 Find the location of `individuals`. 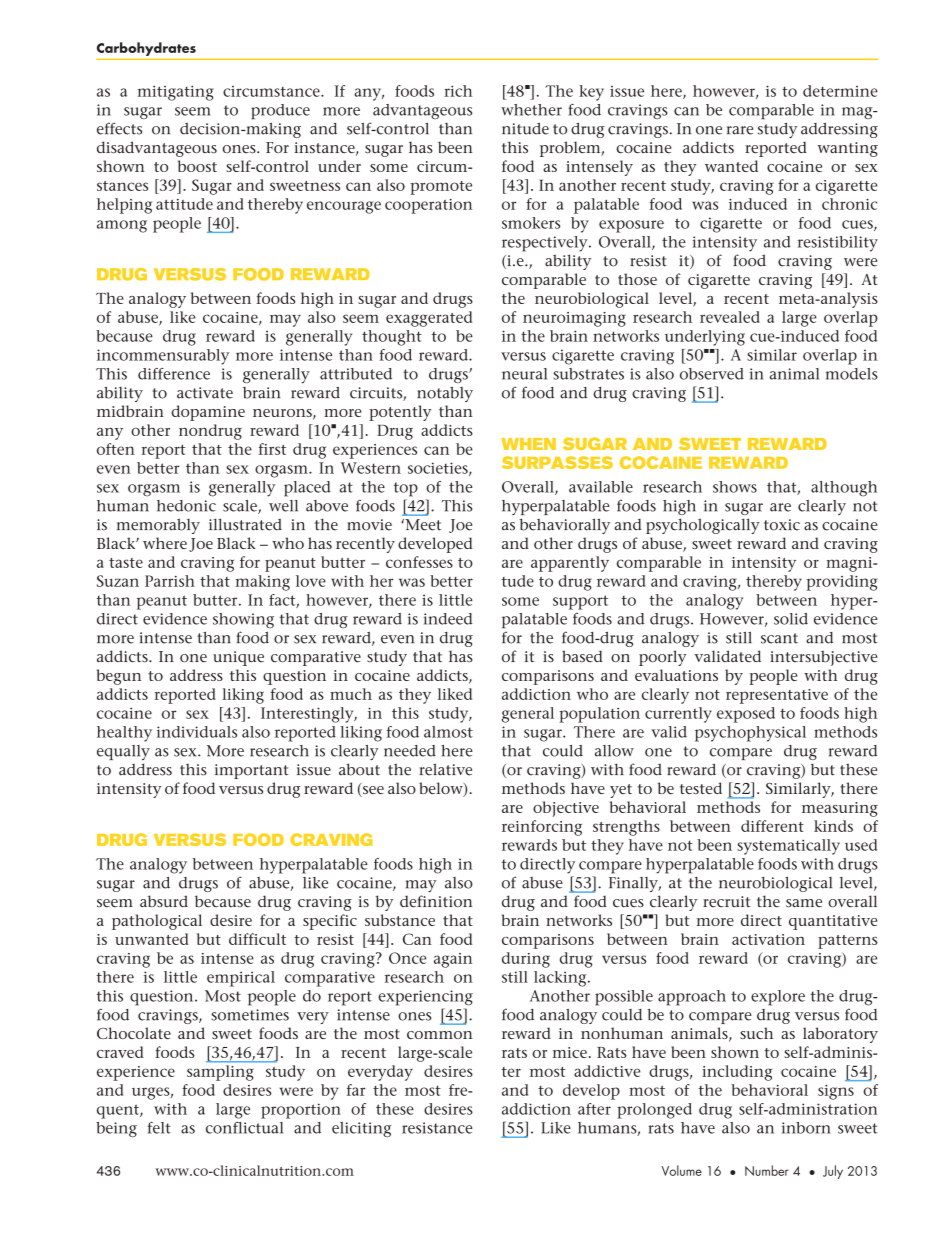

individuals is located at coordinates (197, 732).
